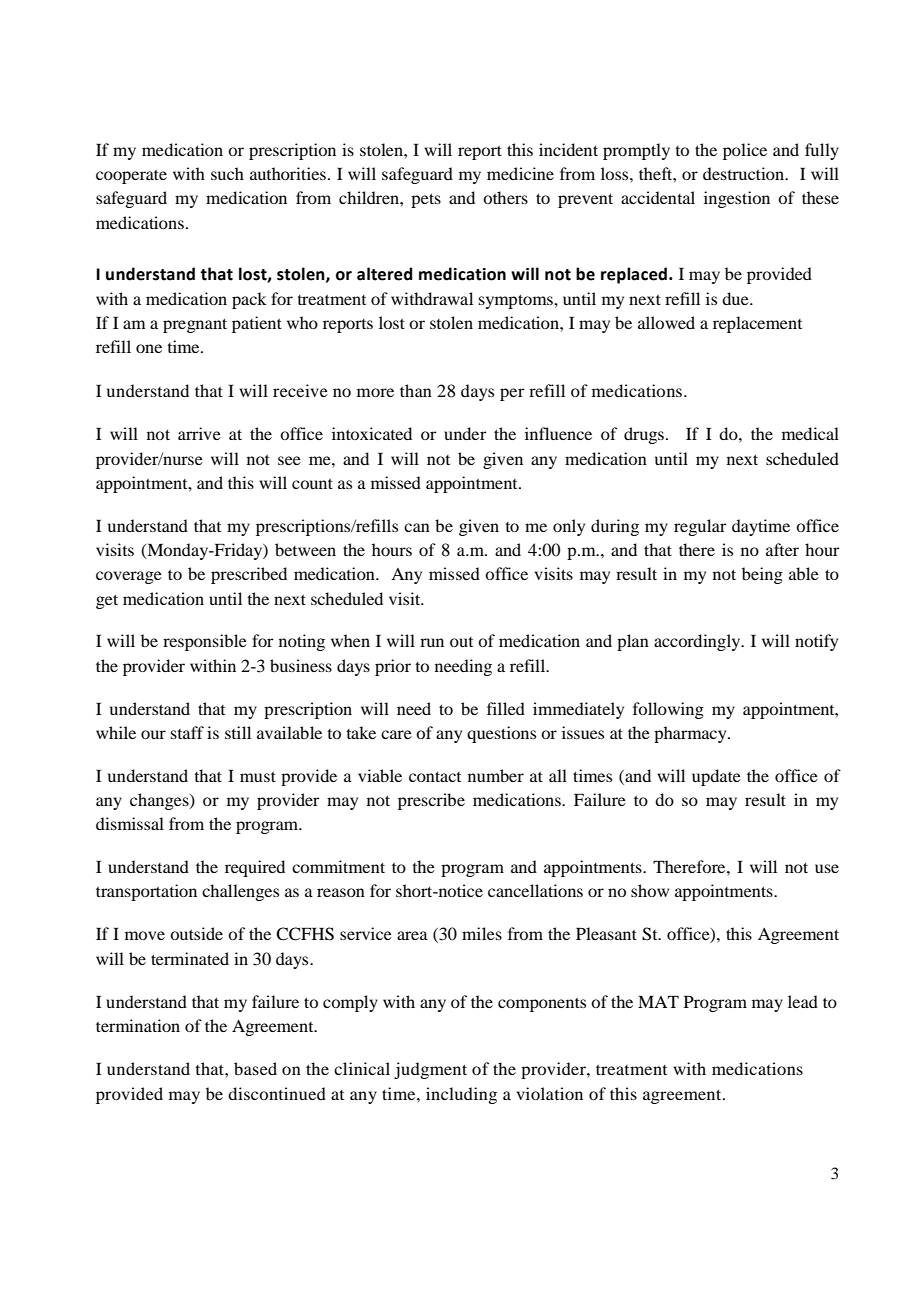 This screenshot has width=924, height=1308. What do you see at coordinates (255, 1068) in the screenshot?
I see `based` at bounding box center [255, 1068].
